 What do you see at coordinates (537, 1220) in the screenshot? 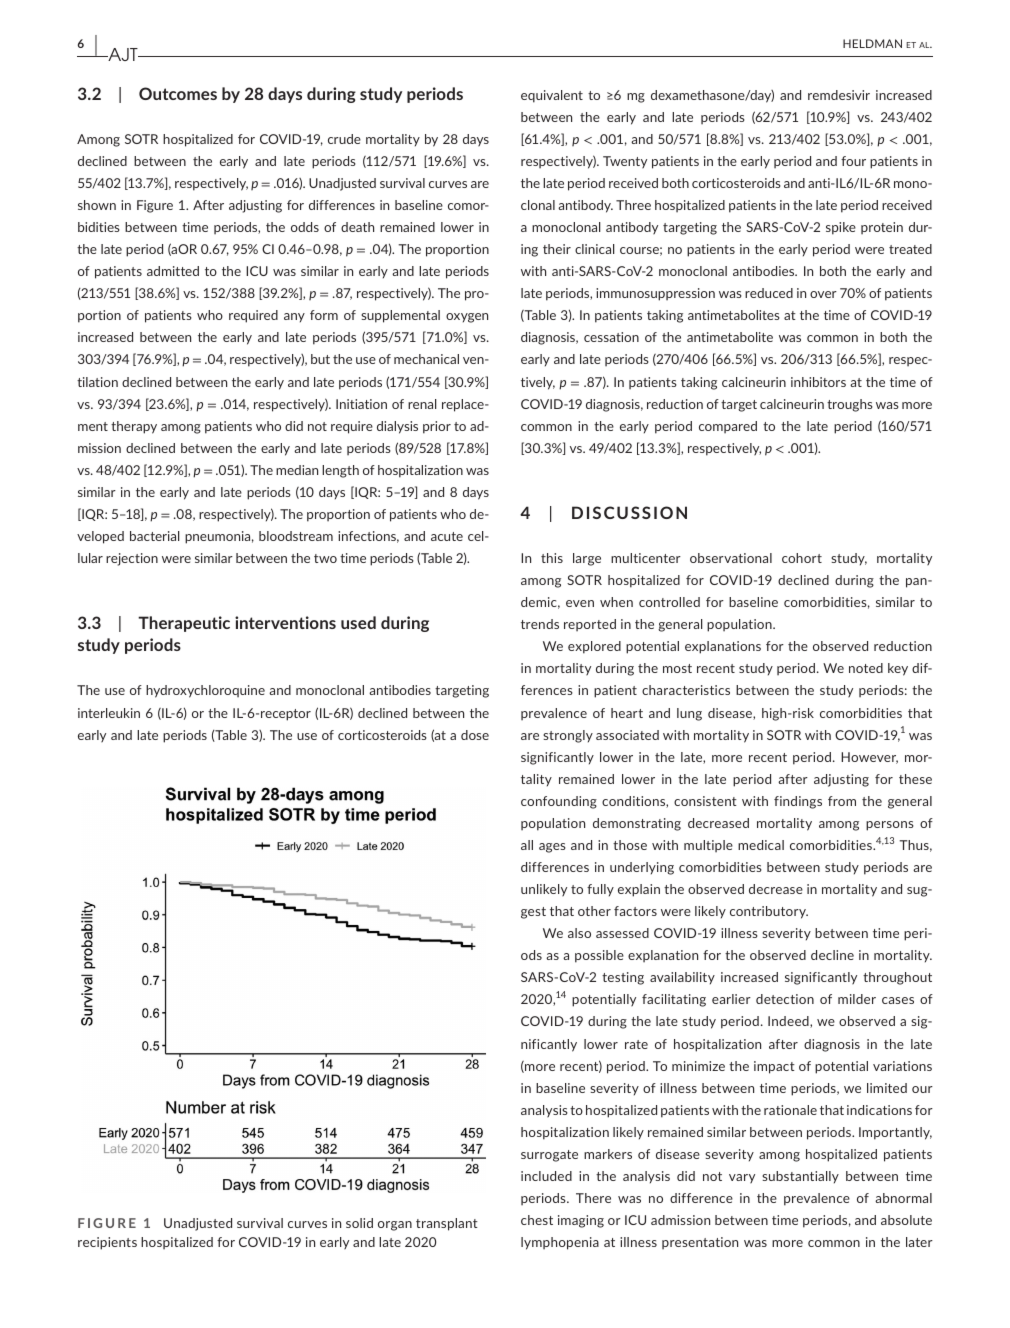
I see `chest` at bounding box center [537, 1220].
